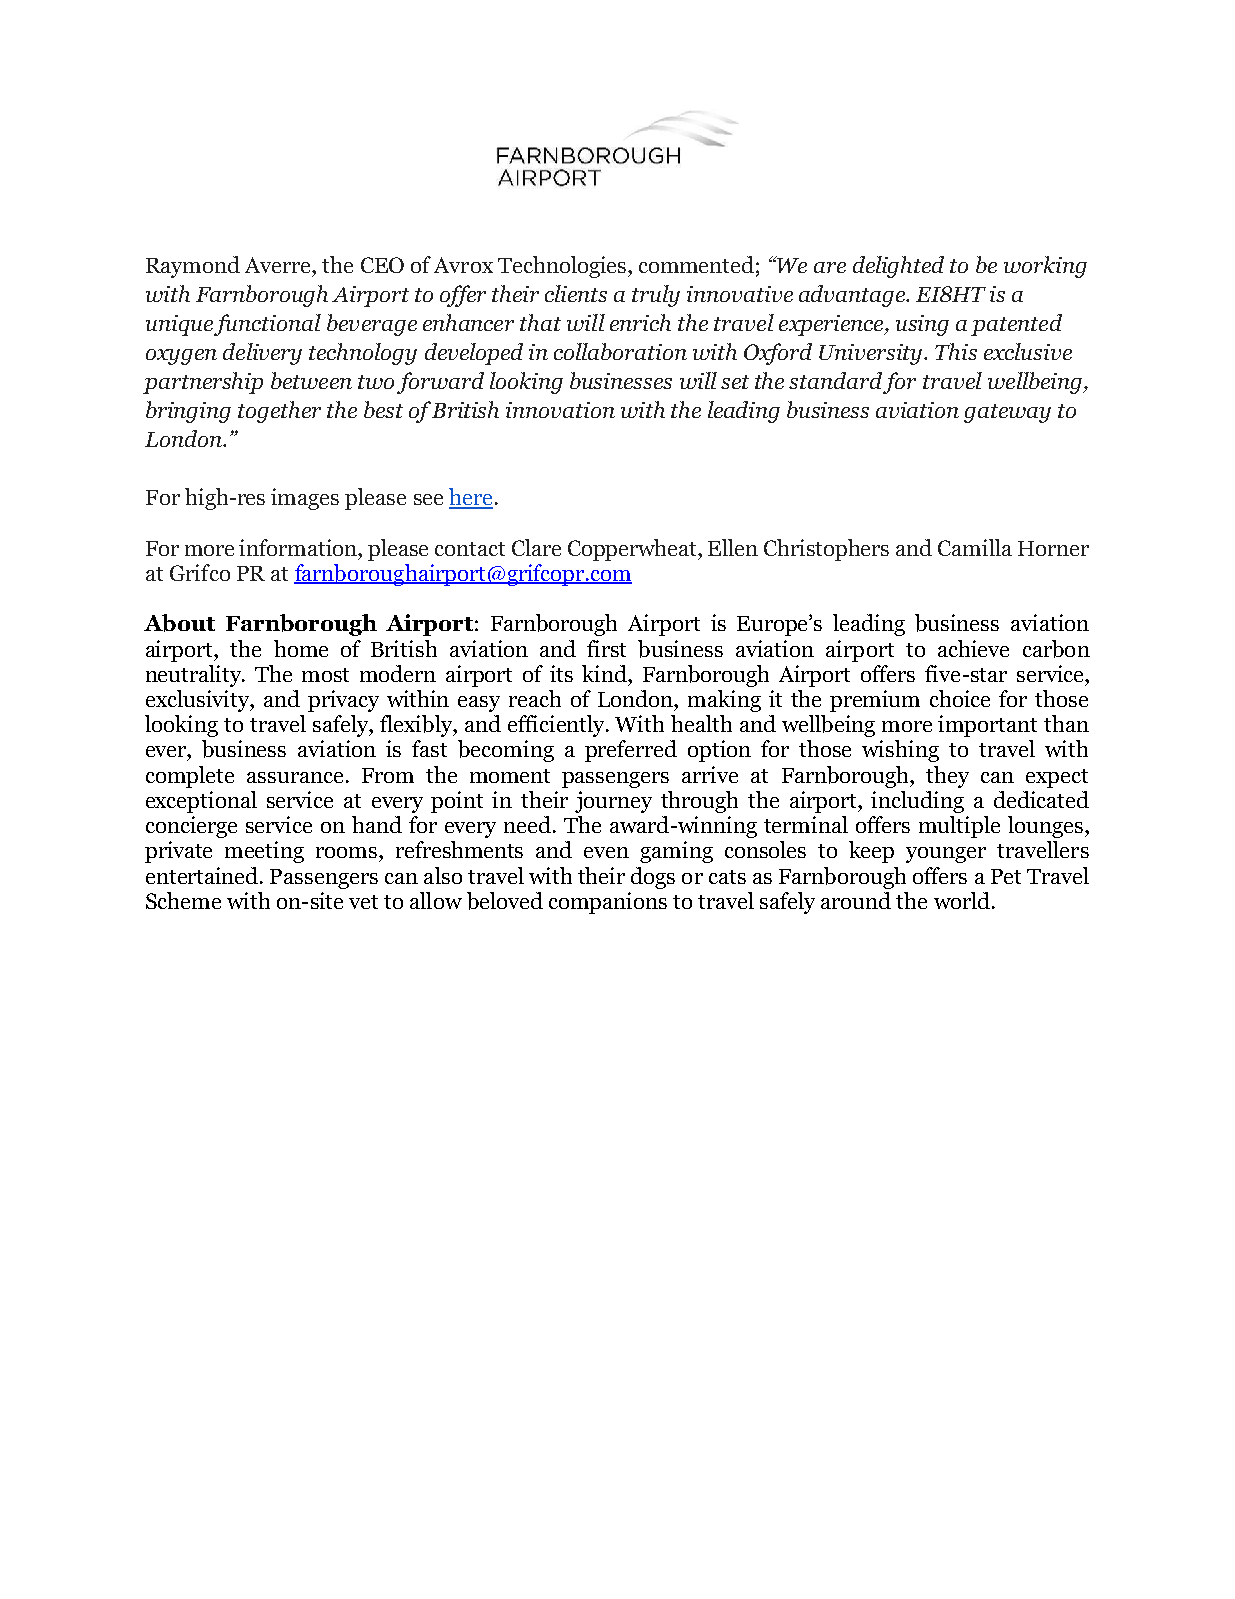 This document has width=1235, height=1599. What do you see at coordinates (536, 547) in the document?
I see `Clare` at bounding box center [536, 547].
